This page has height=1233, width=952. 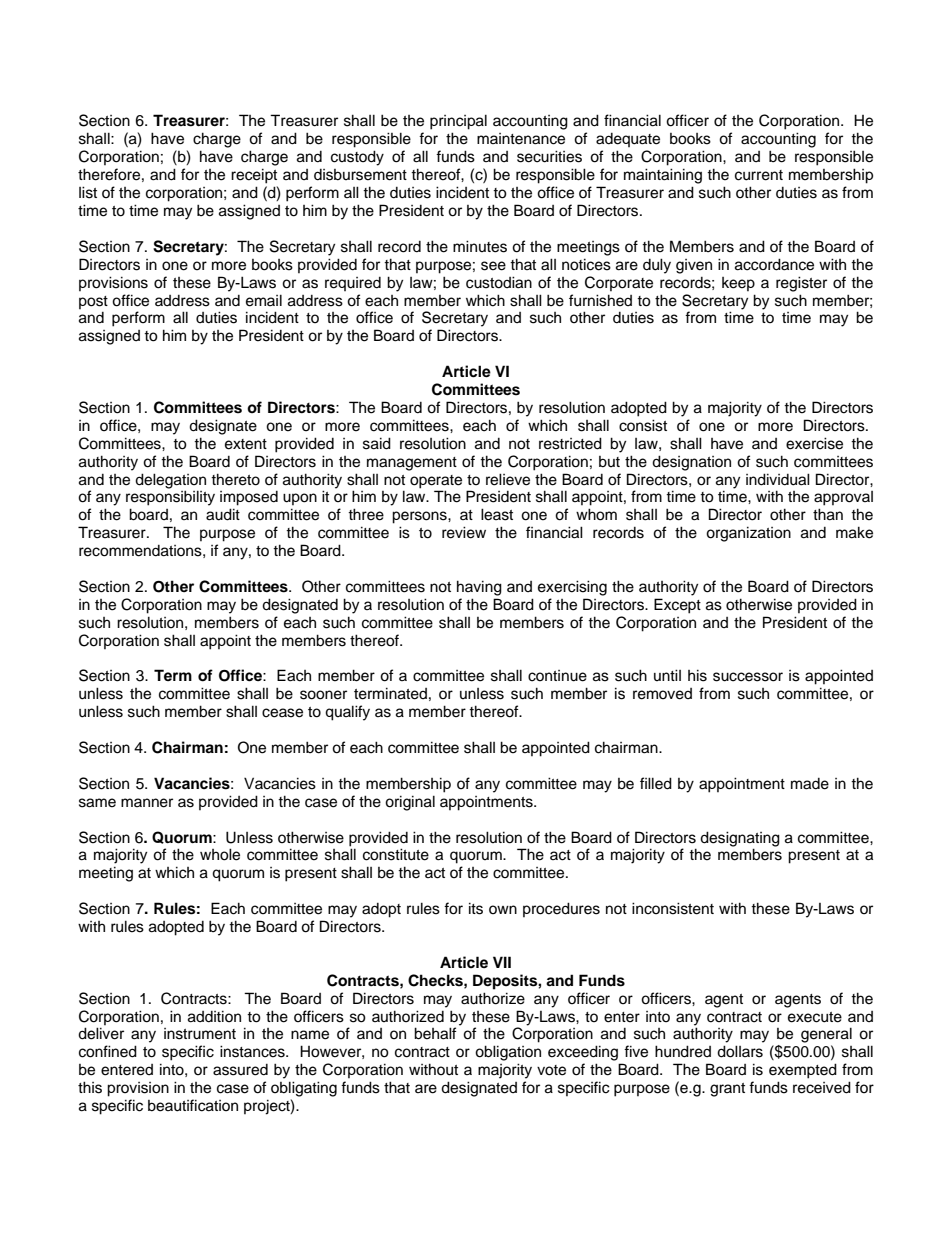 I want to click on delegation, so click(x=170, y=481).
